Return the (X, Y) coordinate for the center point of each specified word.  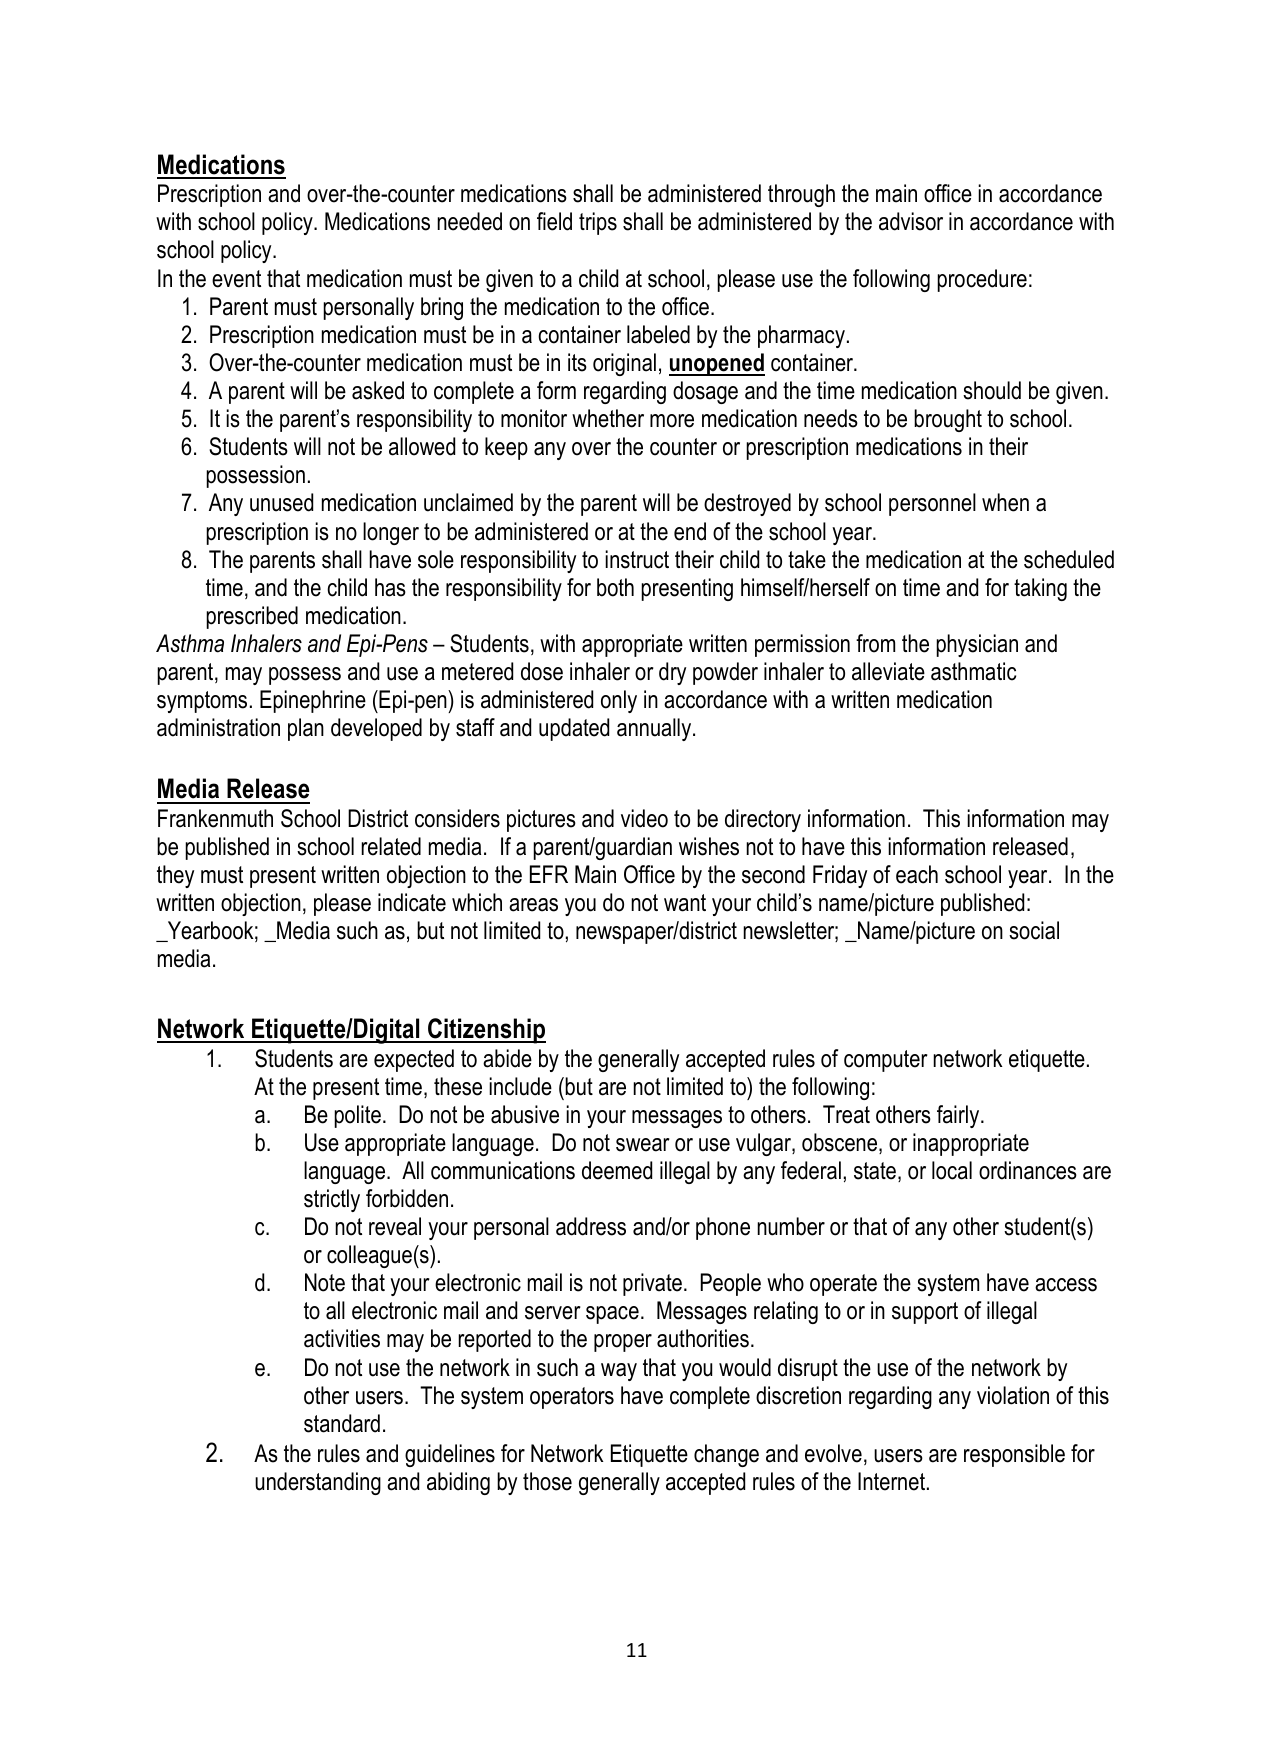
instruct (637, 559)
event (236, 279)
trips (598, 223)
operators (572, 1398)
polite (357, 1116)
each (917, 874)
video (644, 818)
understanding (318, 1483)
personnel (932, 504)
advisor (911, 221)
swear (643, 1145)
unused (281, 502)
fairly (959, 1116)
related (391, 846)
